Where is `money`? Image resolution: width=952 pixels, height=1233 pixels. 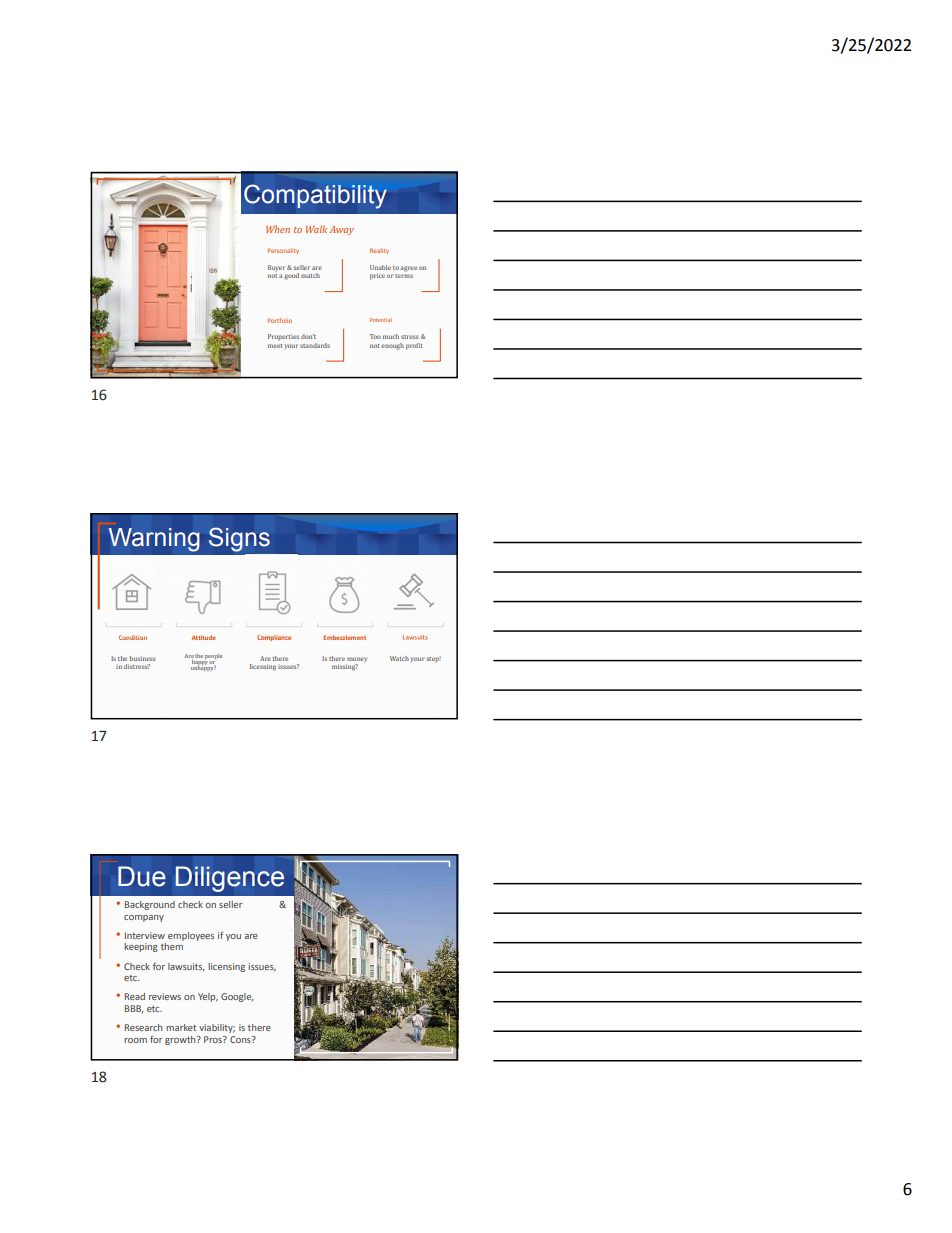
money is located at coordinates (356, 661).
